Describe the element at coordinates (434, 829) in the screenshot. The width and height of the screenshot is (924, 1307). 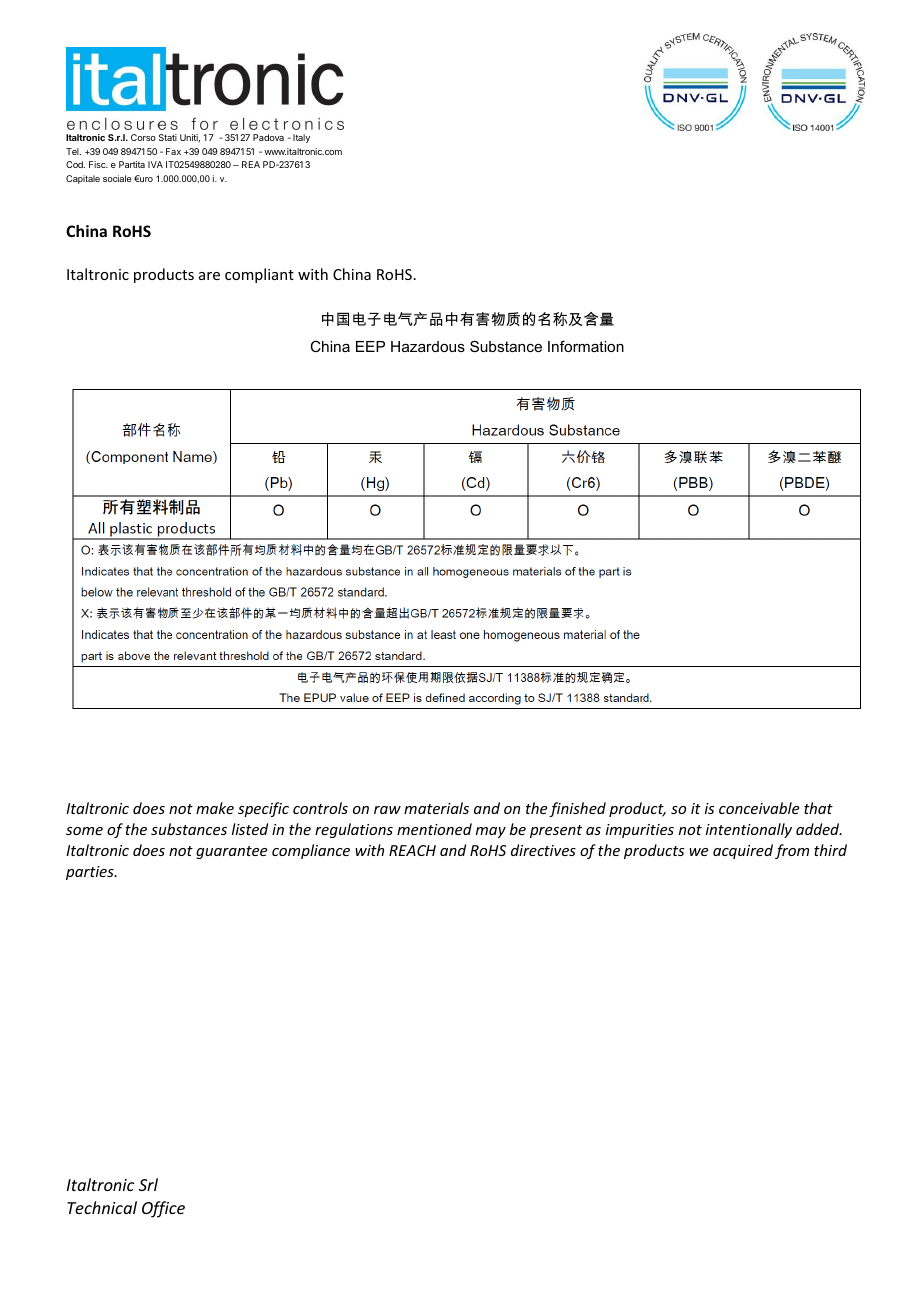
I see `mentioned` at that location.
